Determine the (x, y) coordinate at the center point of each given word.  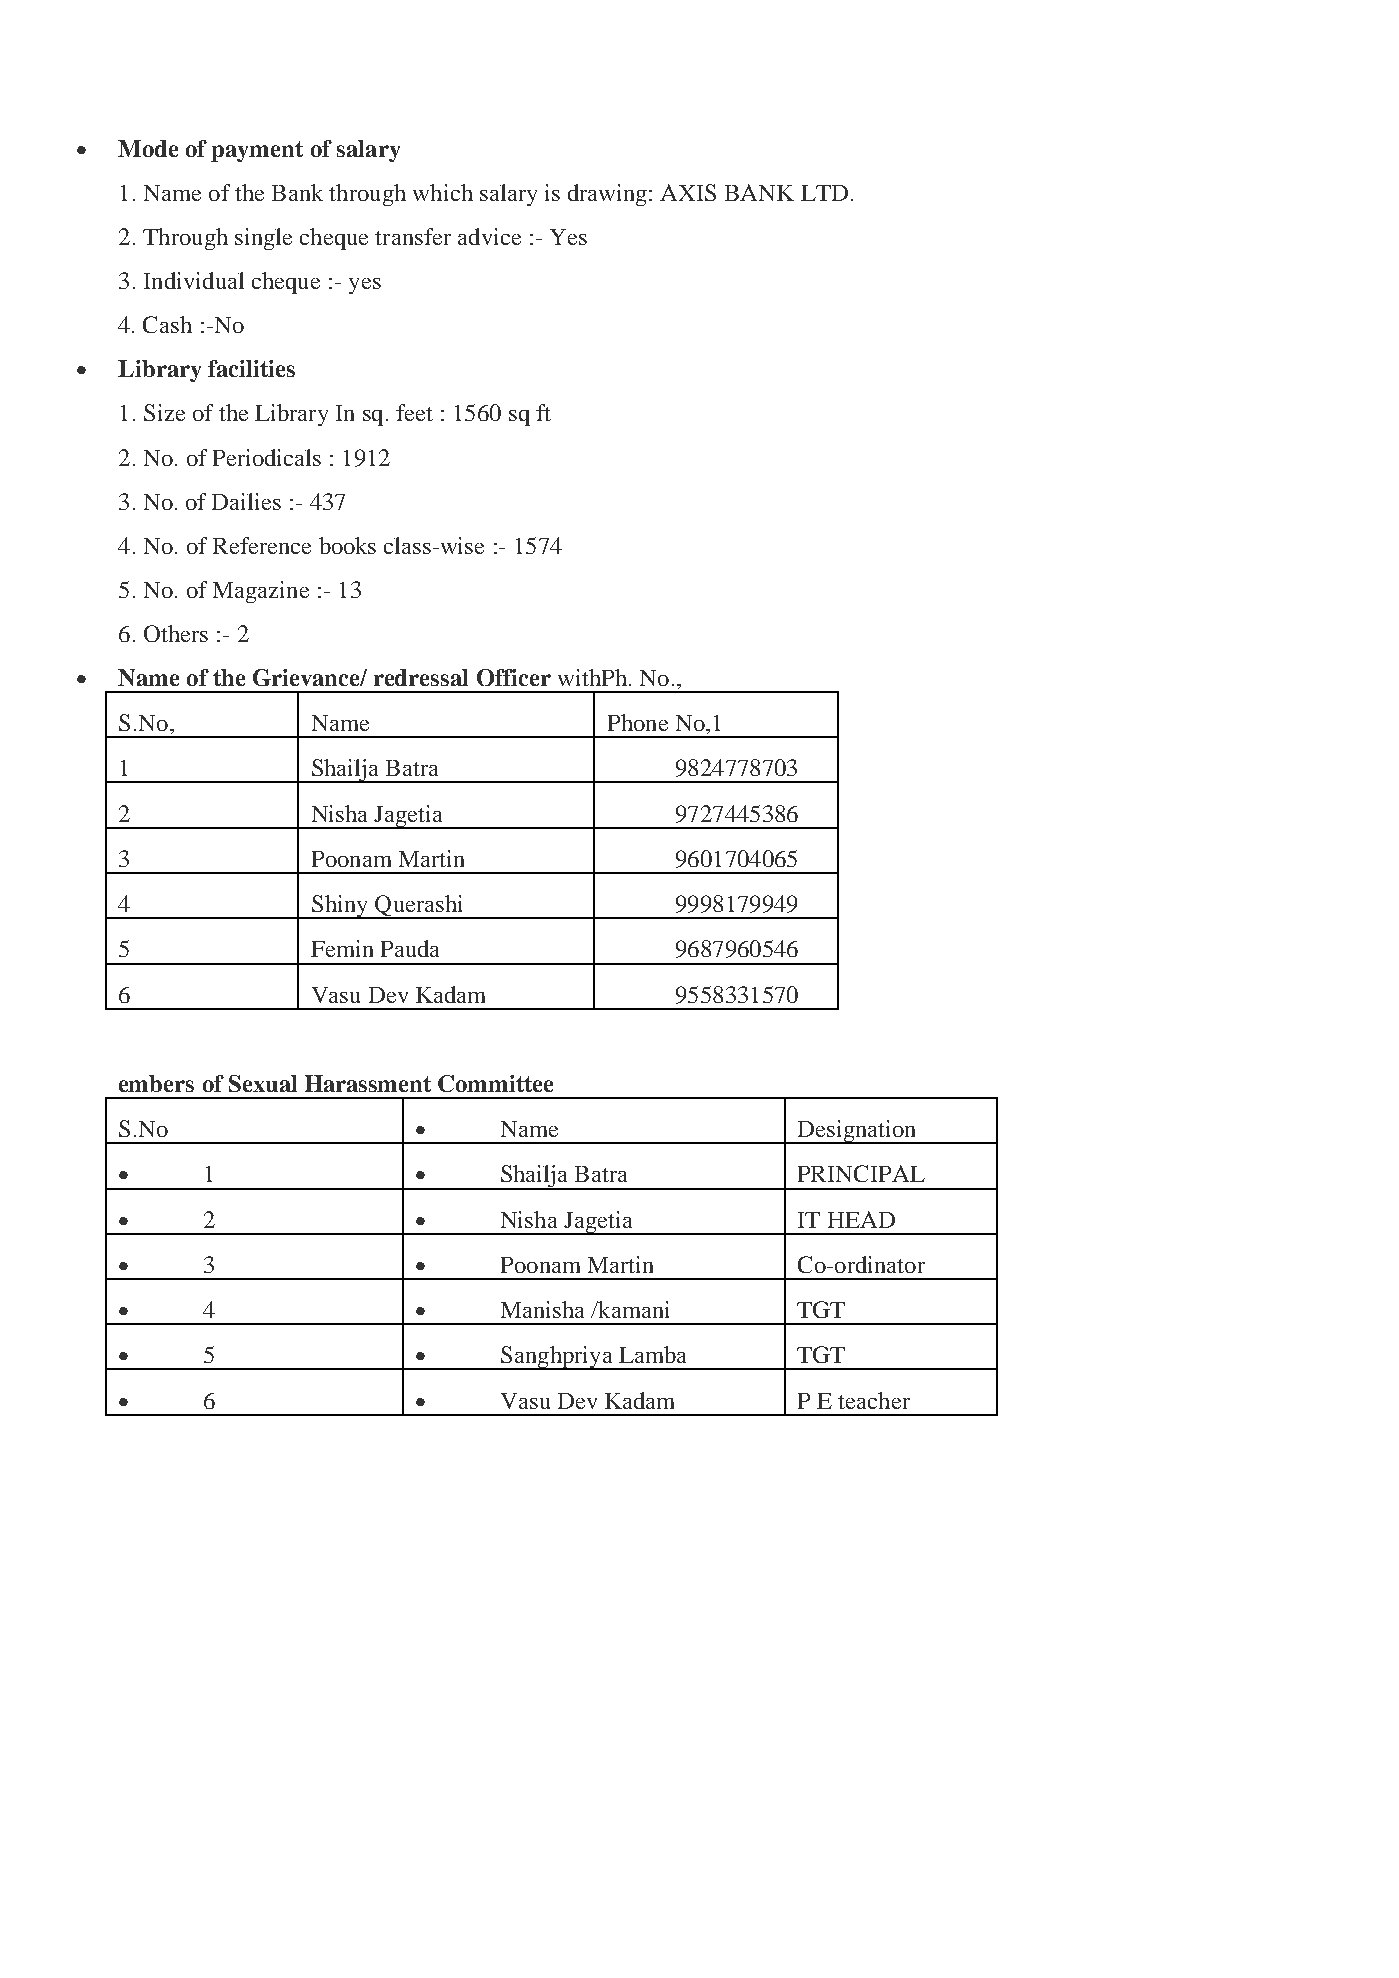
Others (176, 633)
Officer (514, 677)
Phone (638, 722)
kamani (632, 1309)
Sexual (263, 1083)
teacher (874, 1400)
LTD (824, 193)
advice (489, 236)
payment (257, 151)
